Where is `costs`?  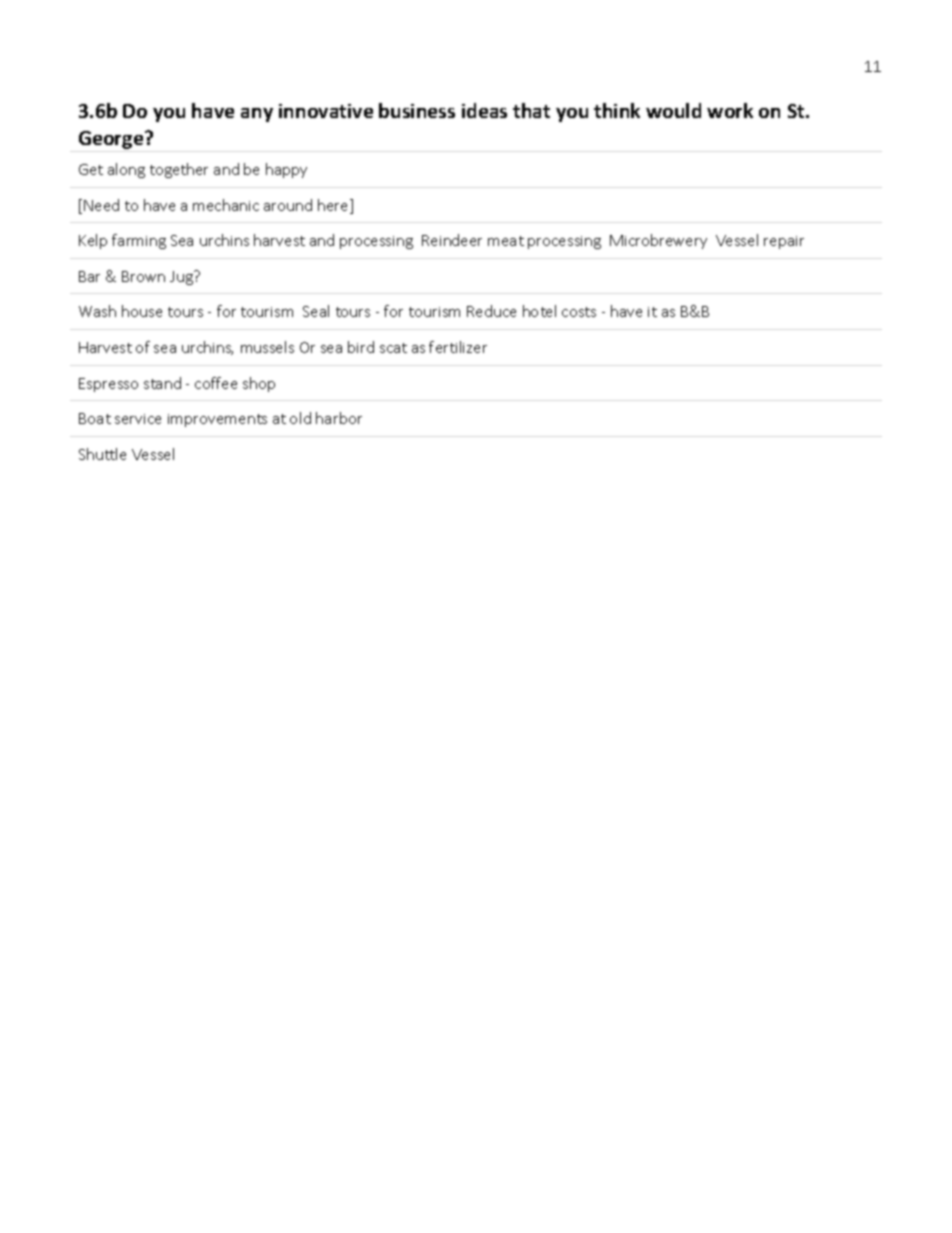 costs is located at coordinates (579, 312).
